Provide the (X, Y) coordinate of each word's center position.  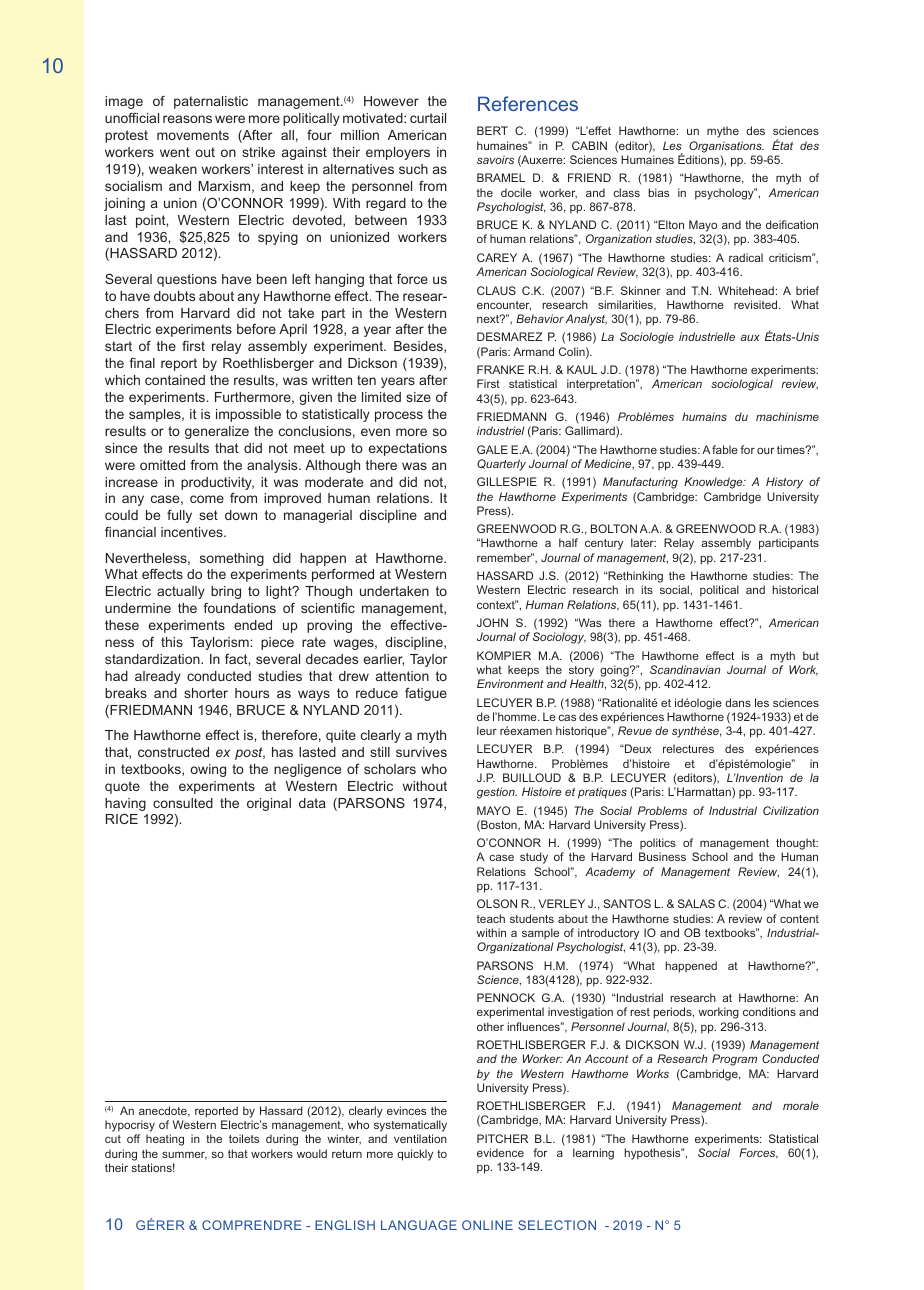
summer (184, 1155)
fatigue (426, 694)
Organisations (726, 147)
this (172, 642)
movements (193, 135)
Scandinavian (685, 669)
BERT (492, 130)
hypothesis (653, 1154)
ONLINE (487, 1225)
